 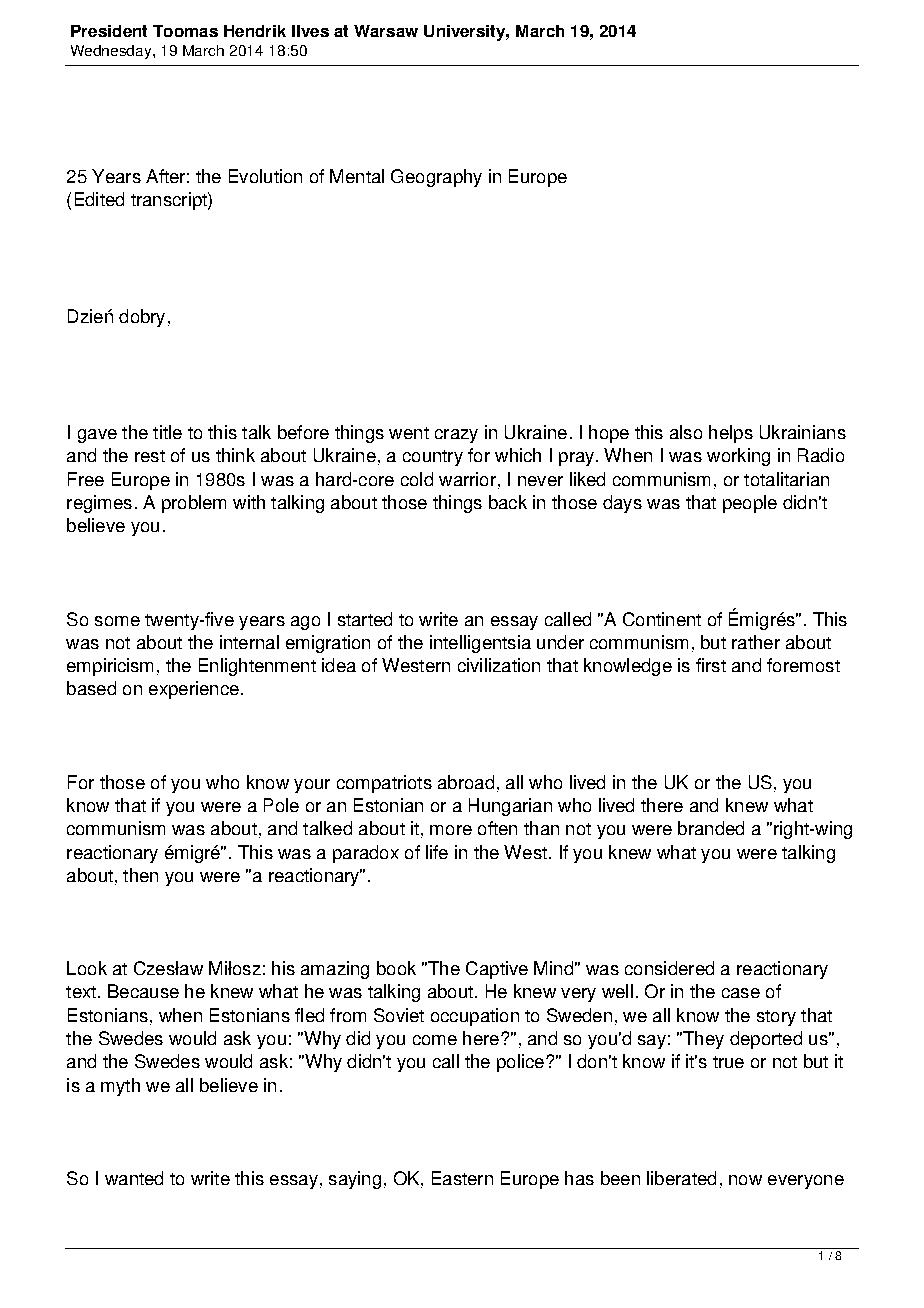 What do you see at coordinates (497, 970) in the document?
I see `Captive` at bounding box center [497, 970].
